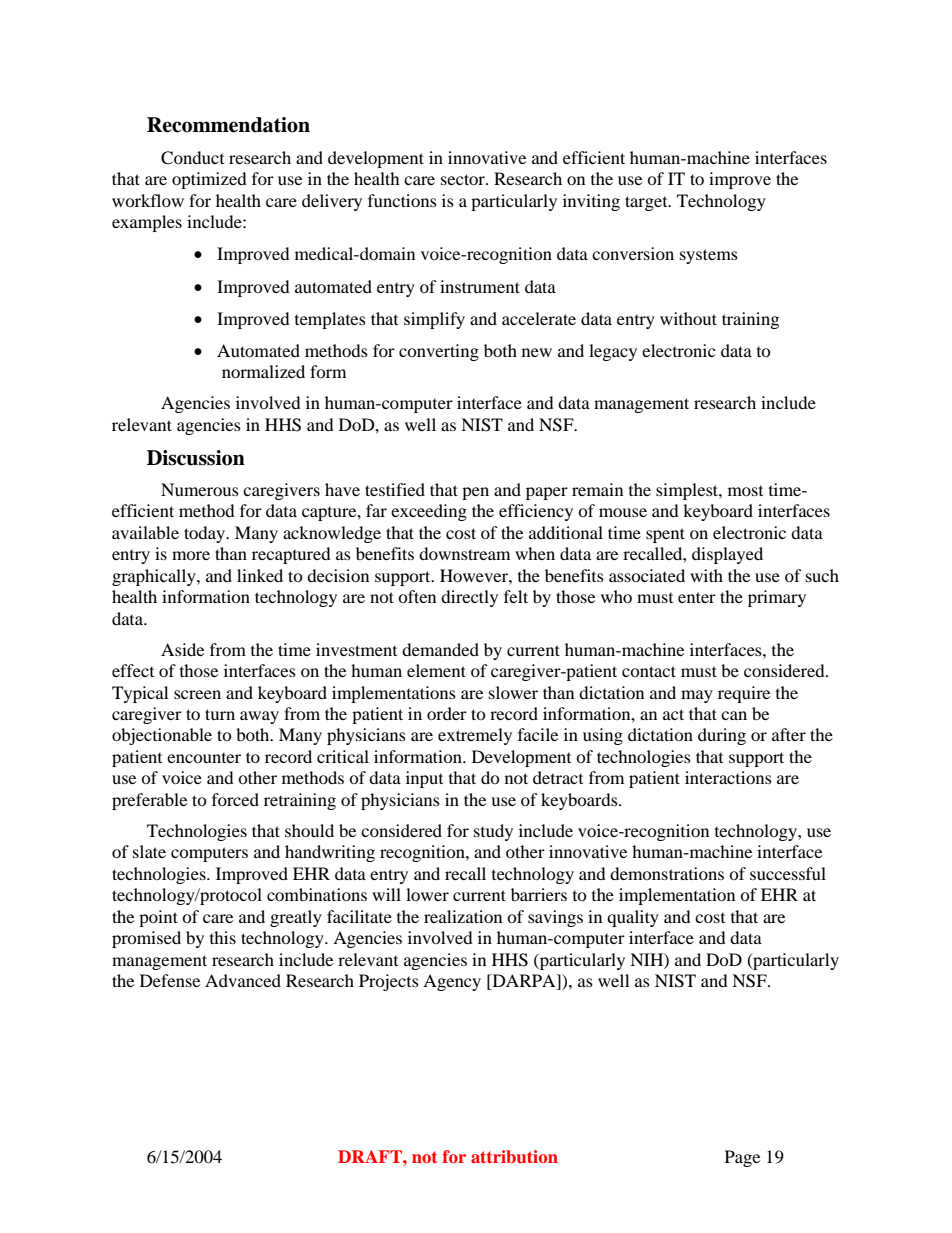  What do you see at coordinates (440, 649) in the screenshot?
I see `demanded` at bounding box center [440, 649].
